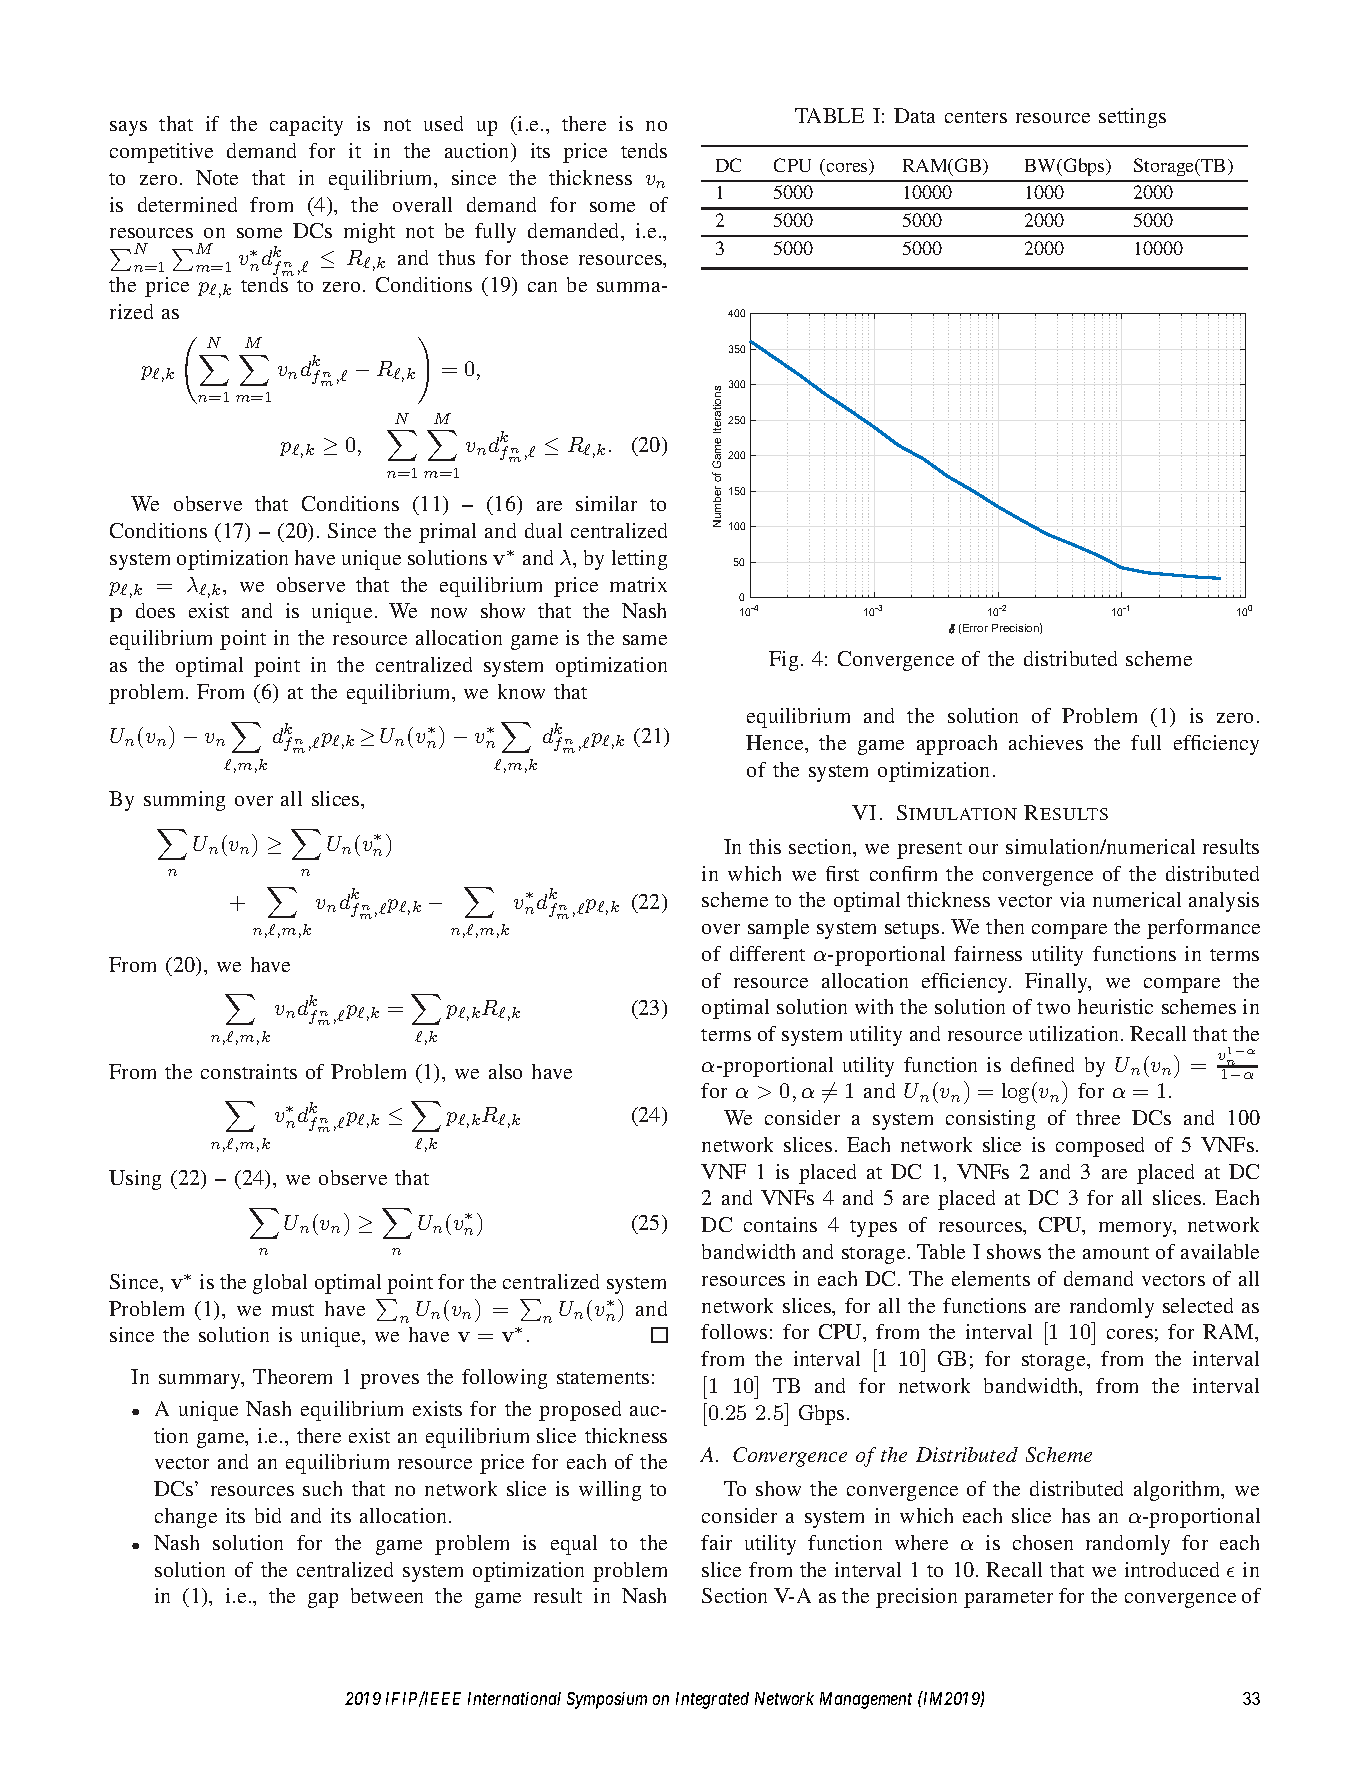  What do you see at coordinates (323, 1600) in the screenshot?
I see `gap` at bounding box center [323, 1600].
